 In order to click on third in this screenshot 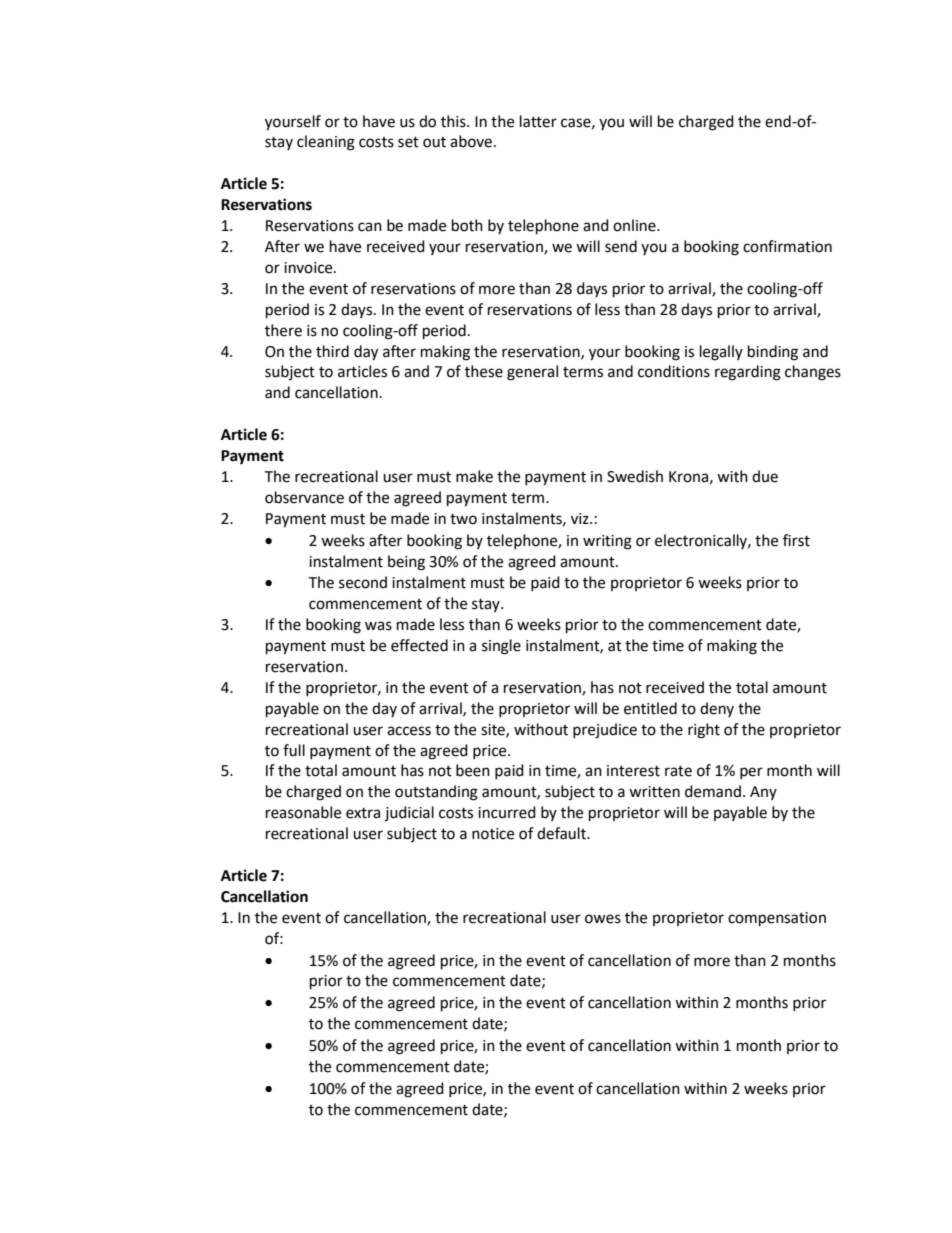, I will do `click(332, 351)`.
